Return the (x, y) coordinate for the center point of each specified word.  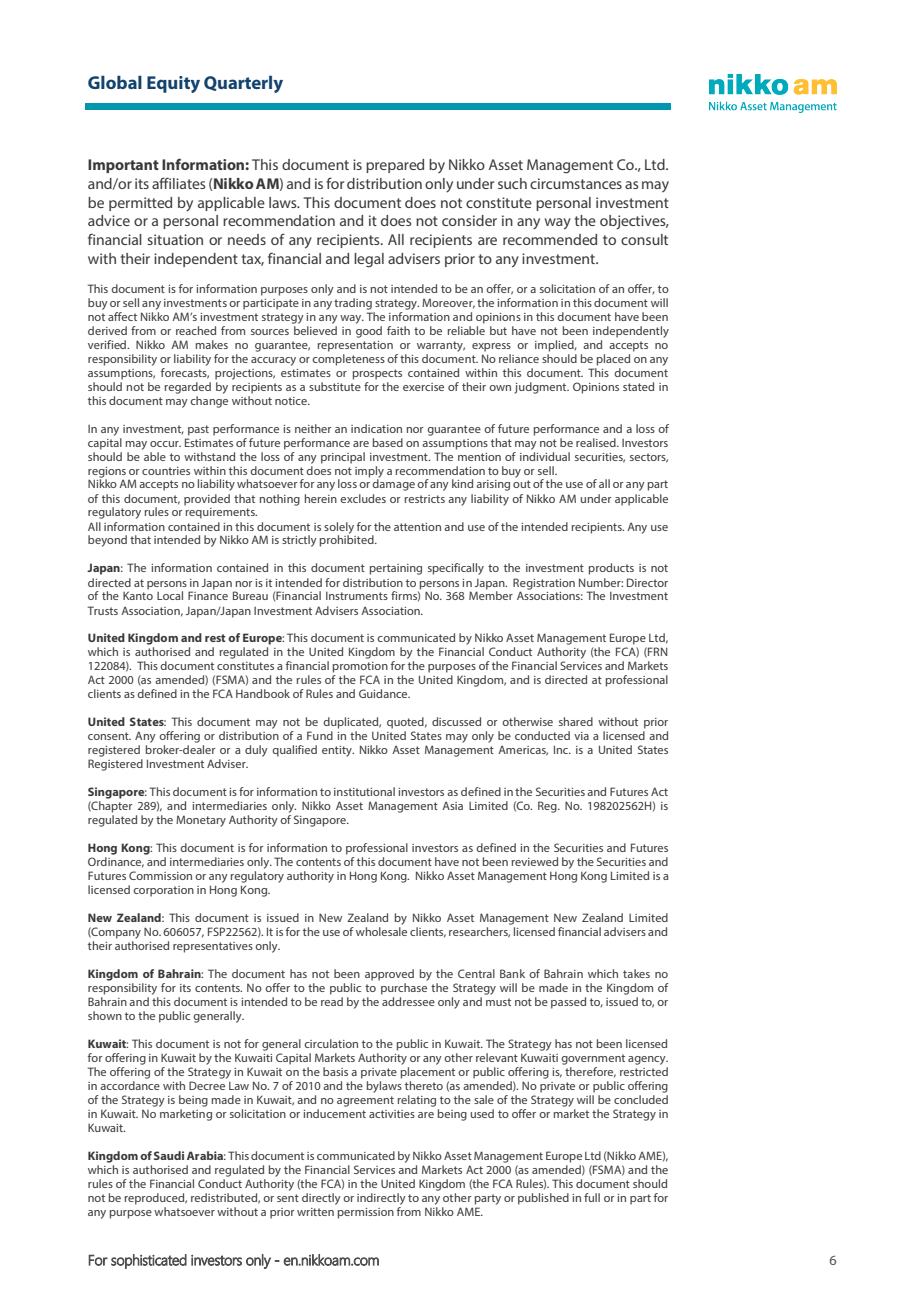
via (581, 736)
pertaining (396, 569)
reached (196, 330)
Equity (173, 84)
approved (389, 975)
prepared (395, 166)
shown (105, 1015)
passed (568, 1003)
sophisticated (149, 1261)
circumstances (576, 183)
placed (613, 360)
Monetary (201, 821)
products (611, 569)
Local (170, 595)
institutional (364, 791)
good (369, 332)
